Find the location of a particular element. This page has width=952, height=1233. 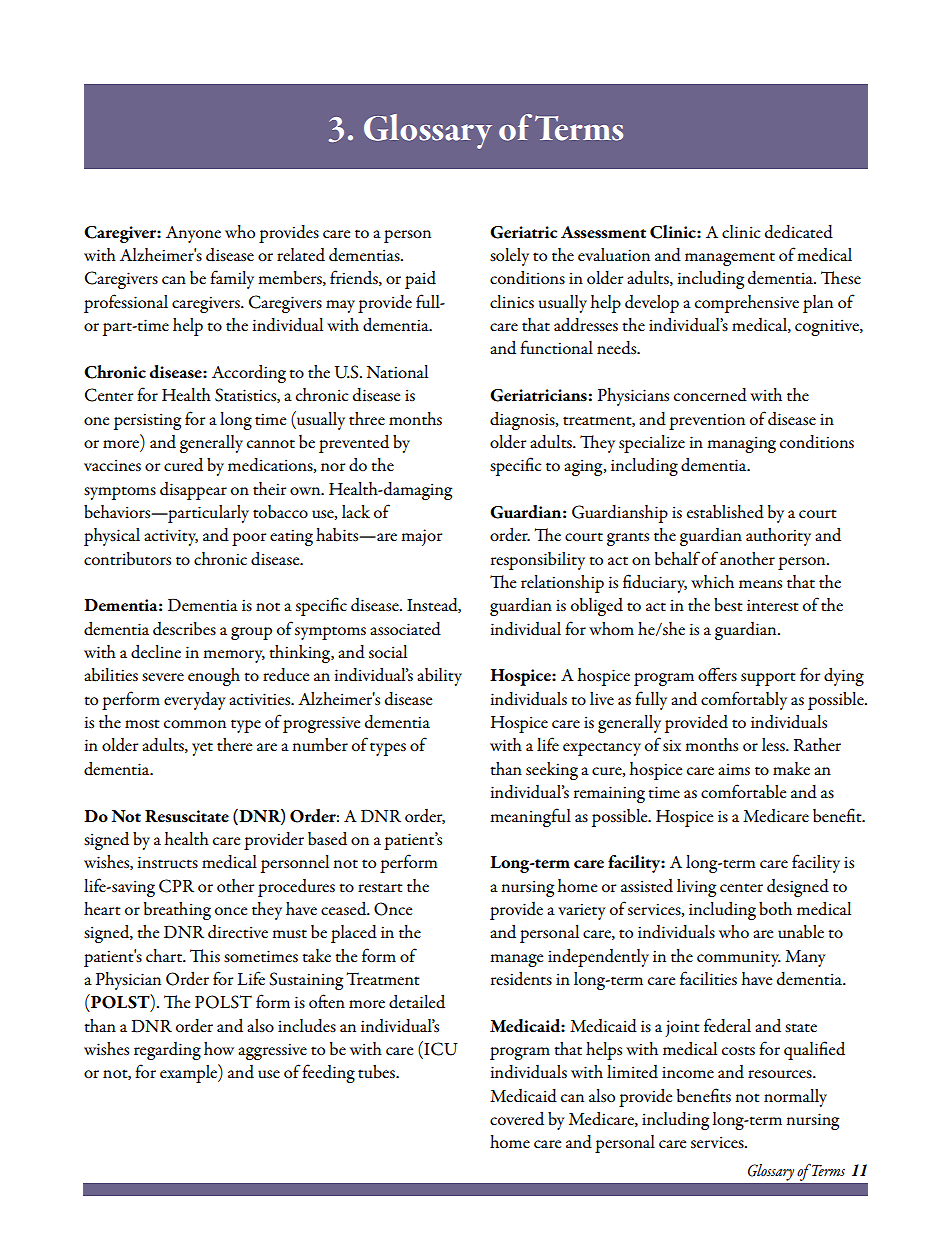

activity is located at coordinates (171, 537).
